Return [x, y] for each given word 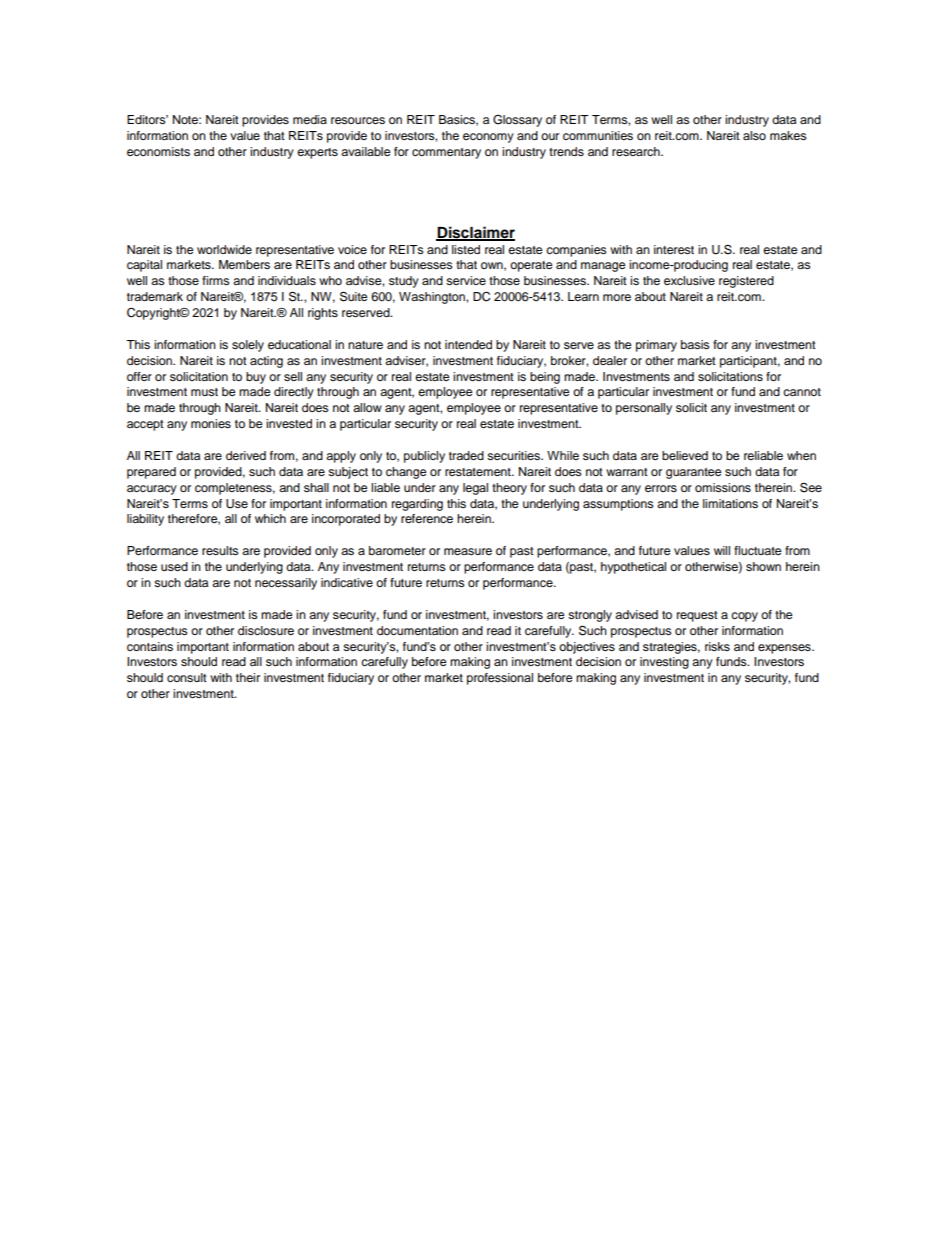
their [248, 677]
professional [500, 679]
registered [746, 282]
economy [488, 138]
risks [717, 646]
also [754, 135]
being [545, 378]
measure [468, 551]
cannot [802, 392]
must [204, 392]
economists [158, 151]
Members [244, 264]
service [466, 280]
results [220, 550]
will [722, 550]
